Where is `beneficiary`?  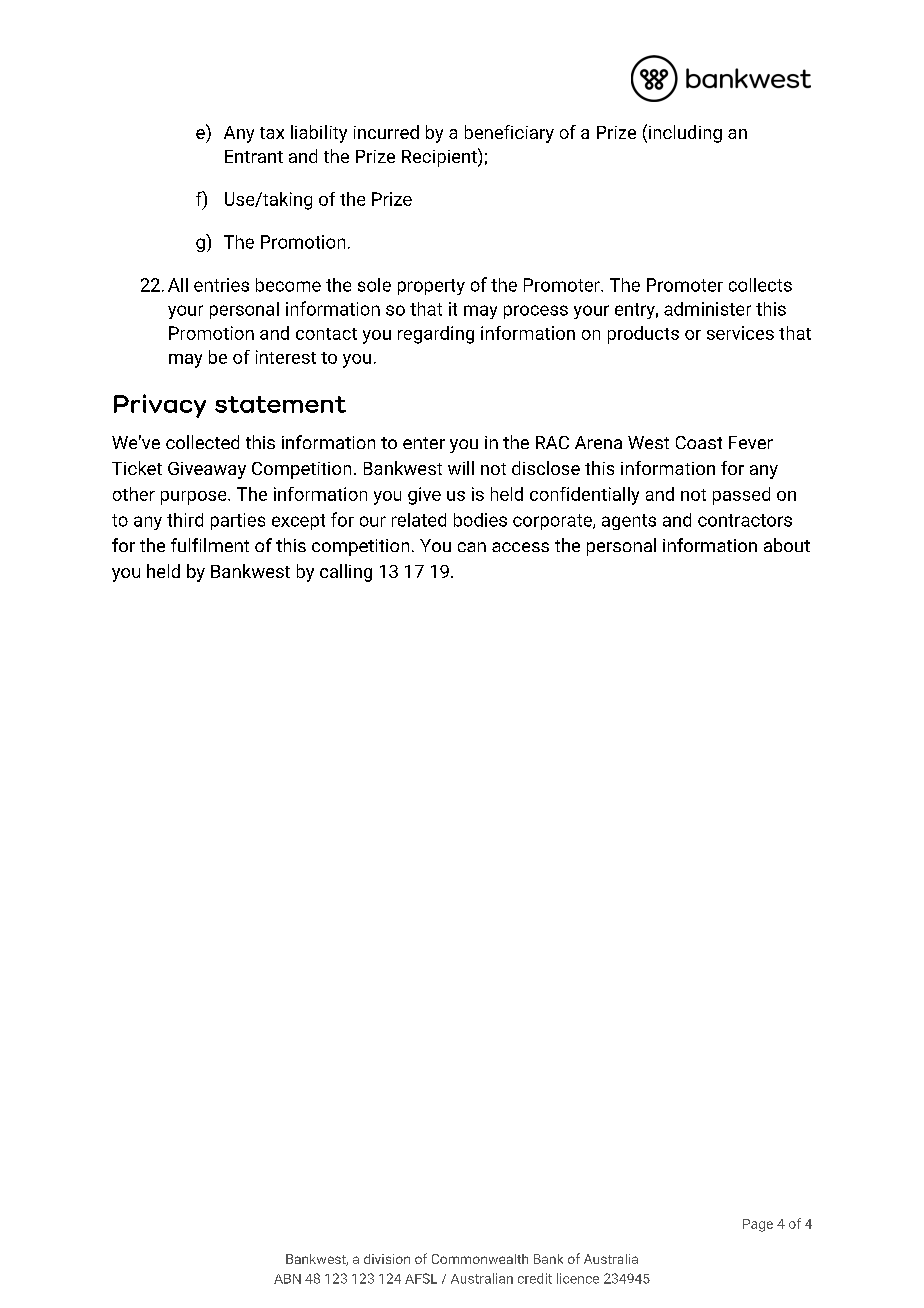
beneficiary is located at coordinates (509, 134).
